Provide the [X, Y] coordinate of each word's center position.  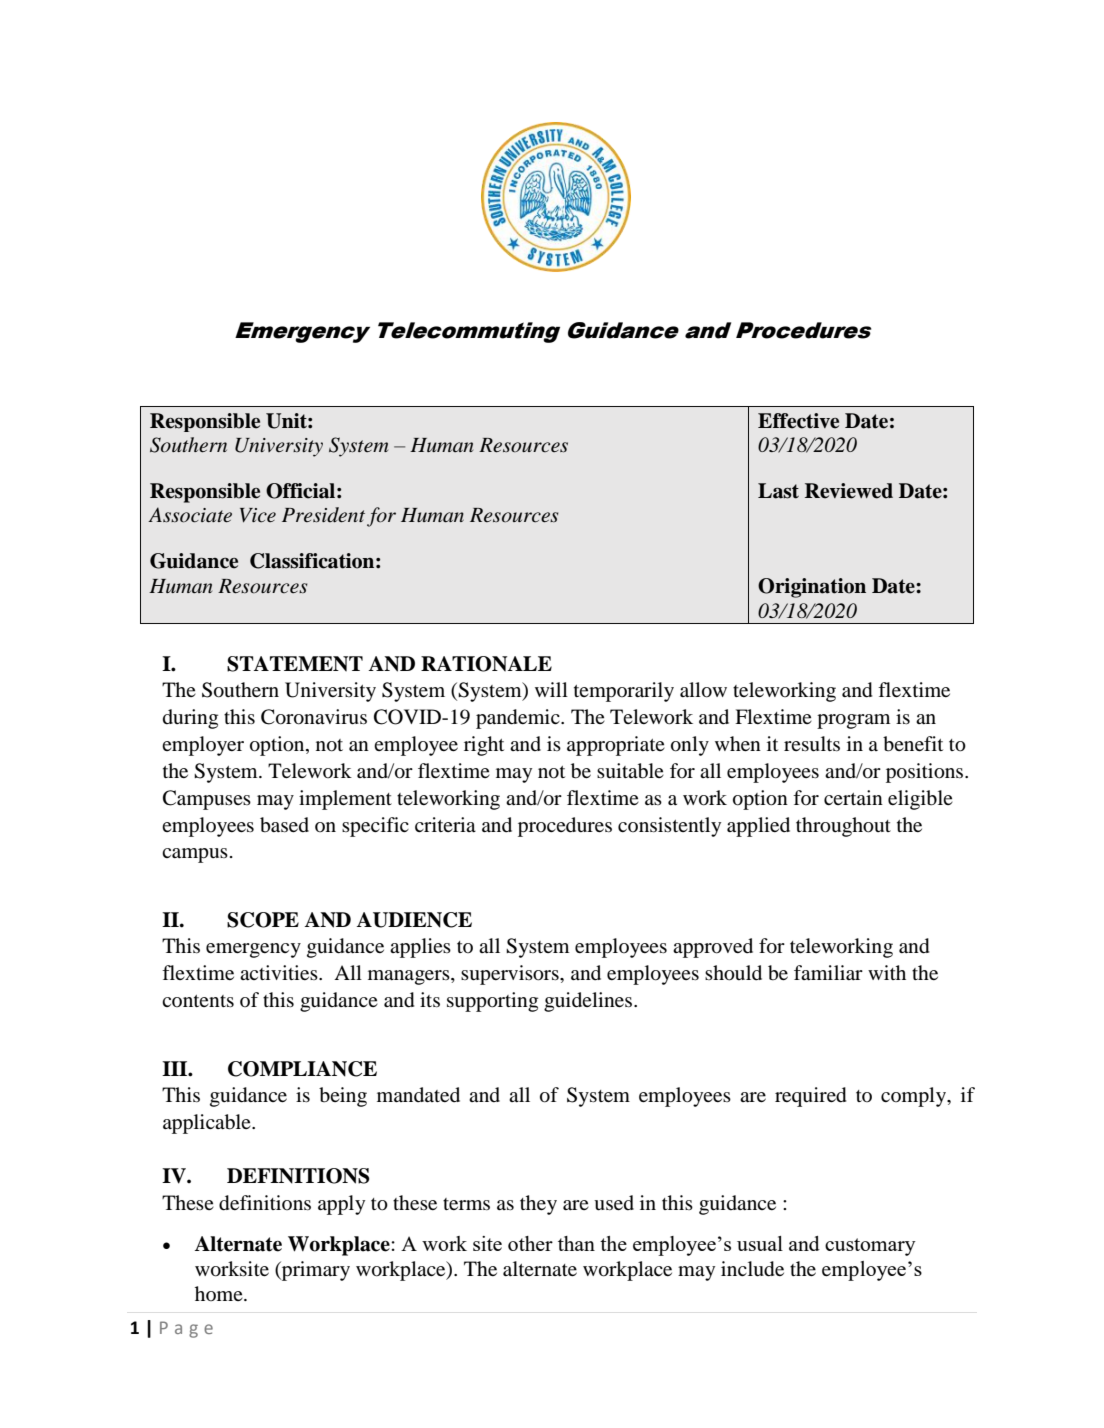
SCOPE [263, 920]
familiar [828, 972]
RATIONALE [486, 664]
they [538, 1205]
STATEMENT [295, 664]
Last [778, 491]
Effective [798, 421]
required [810, 1097]
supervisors [511, 975]
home [220, 1293]
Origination [812, 588]
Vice [258, 515]
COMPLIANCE [302, 1069]
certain [853, 797]
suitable [630, 771]
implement [345, 800]
